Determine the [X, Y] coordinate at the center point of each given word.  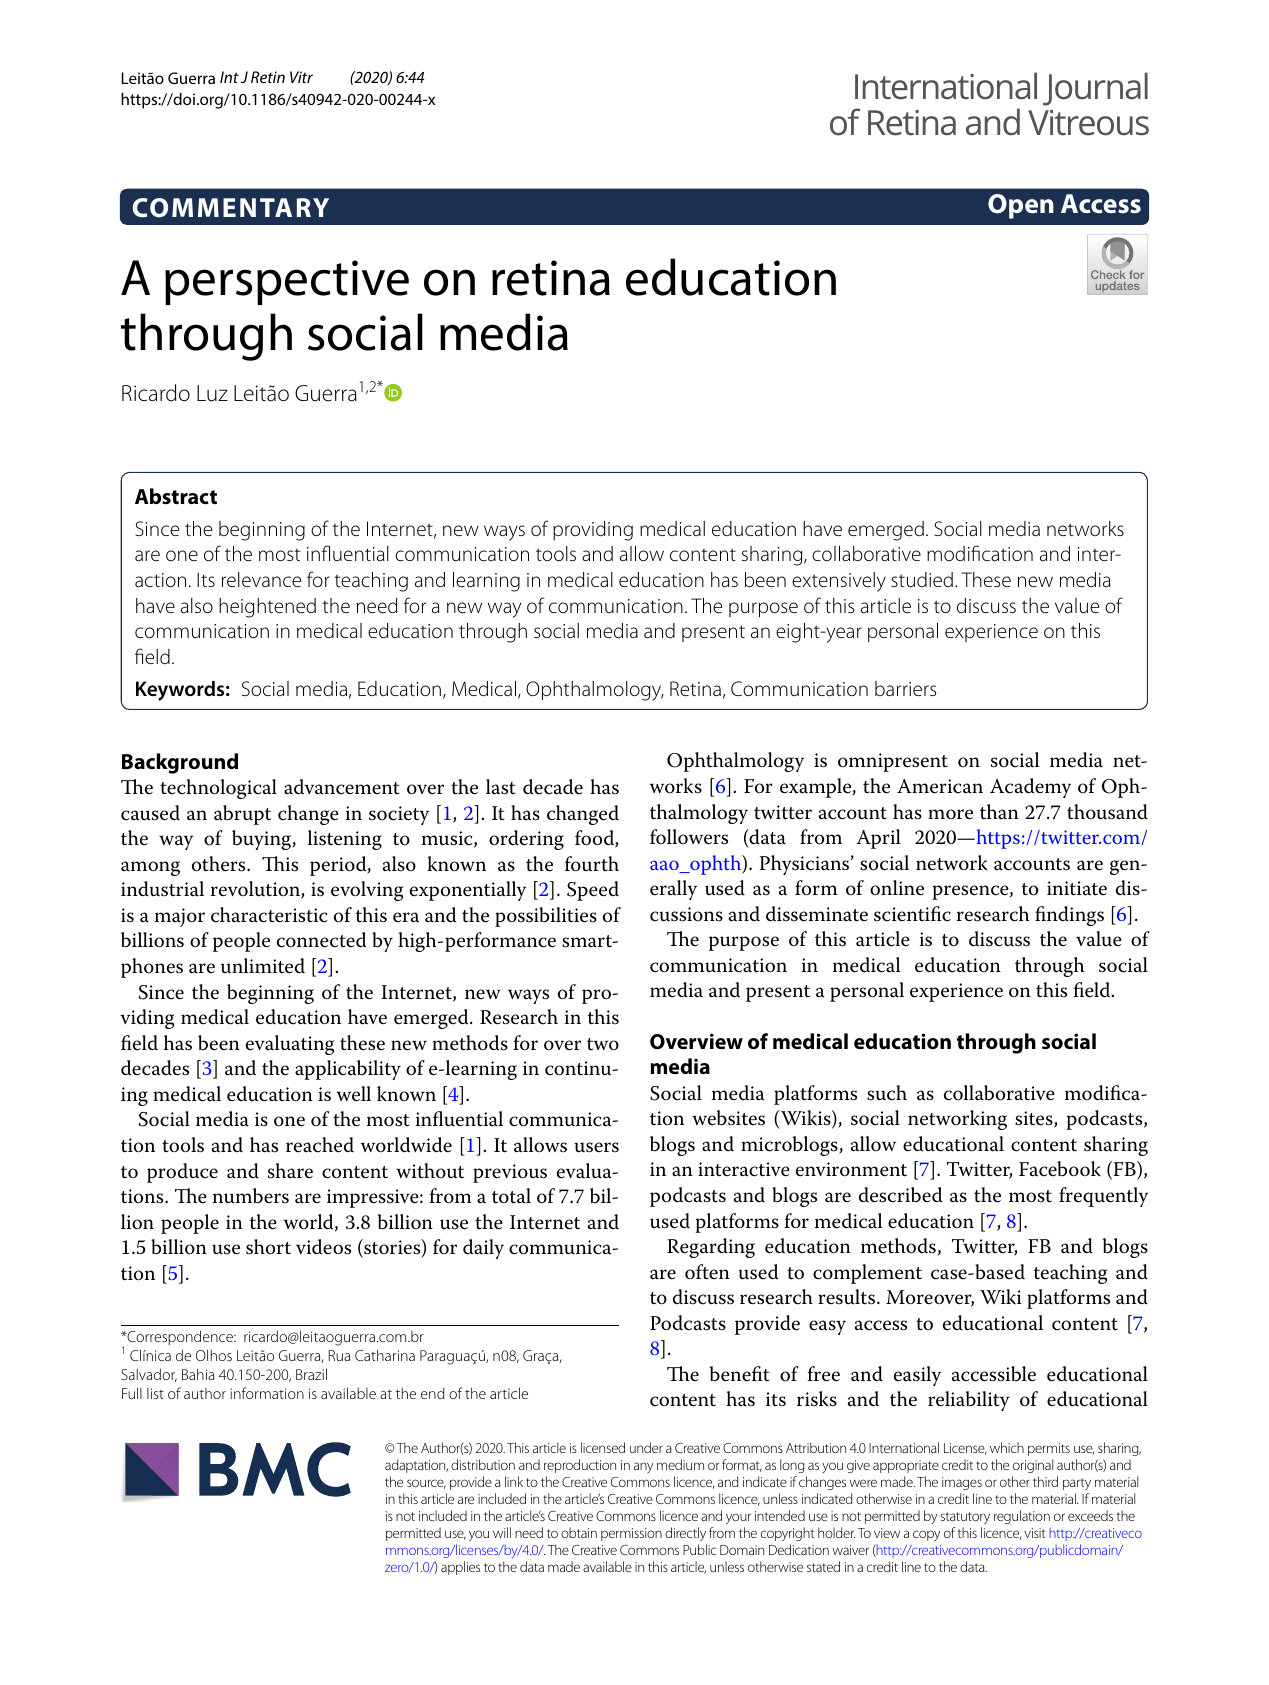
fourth [592, 864]
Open [1021, 206]
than [999, 812]
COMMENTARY [230, 208]
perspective [287, 282]
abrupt [242, 815]
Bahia [198, 1374]
